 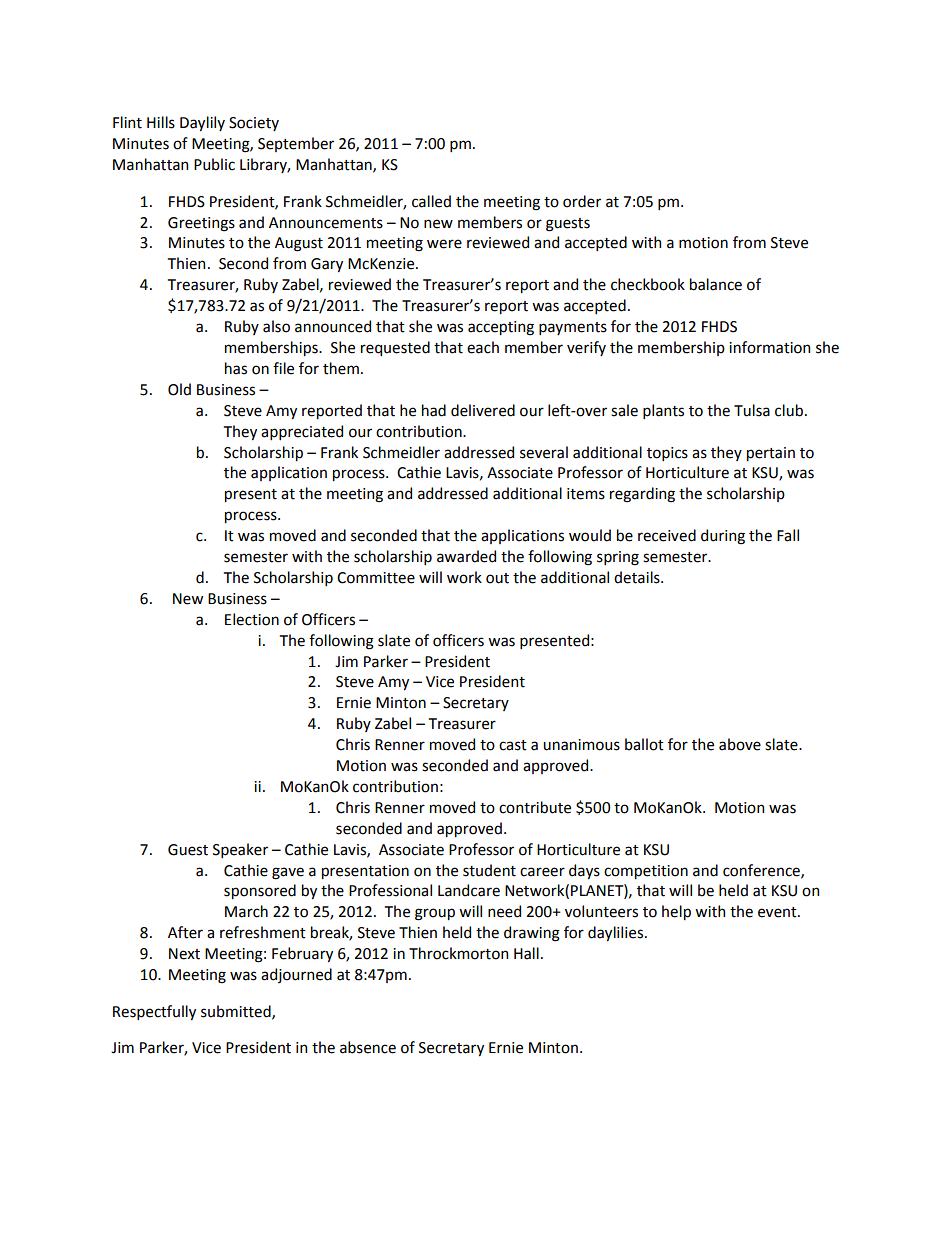 I want to click on order, so click(x=582, y=201).
